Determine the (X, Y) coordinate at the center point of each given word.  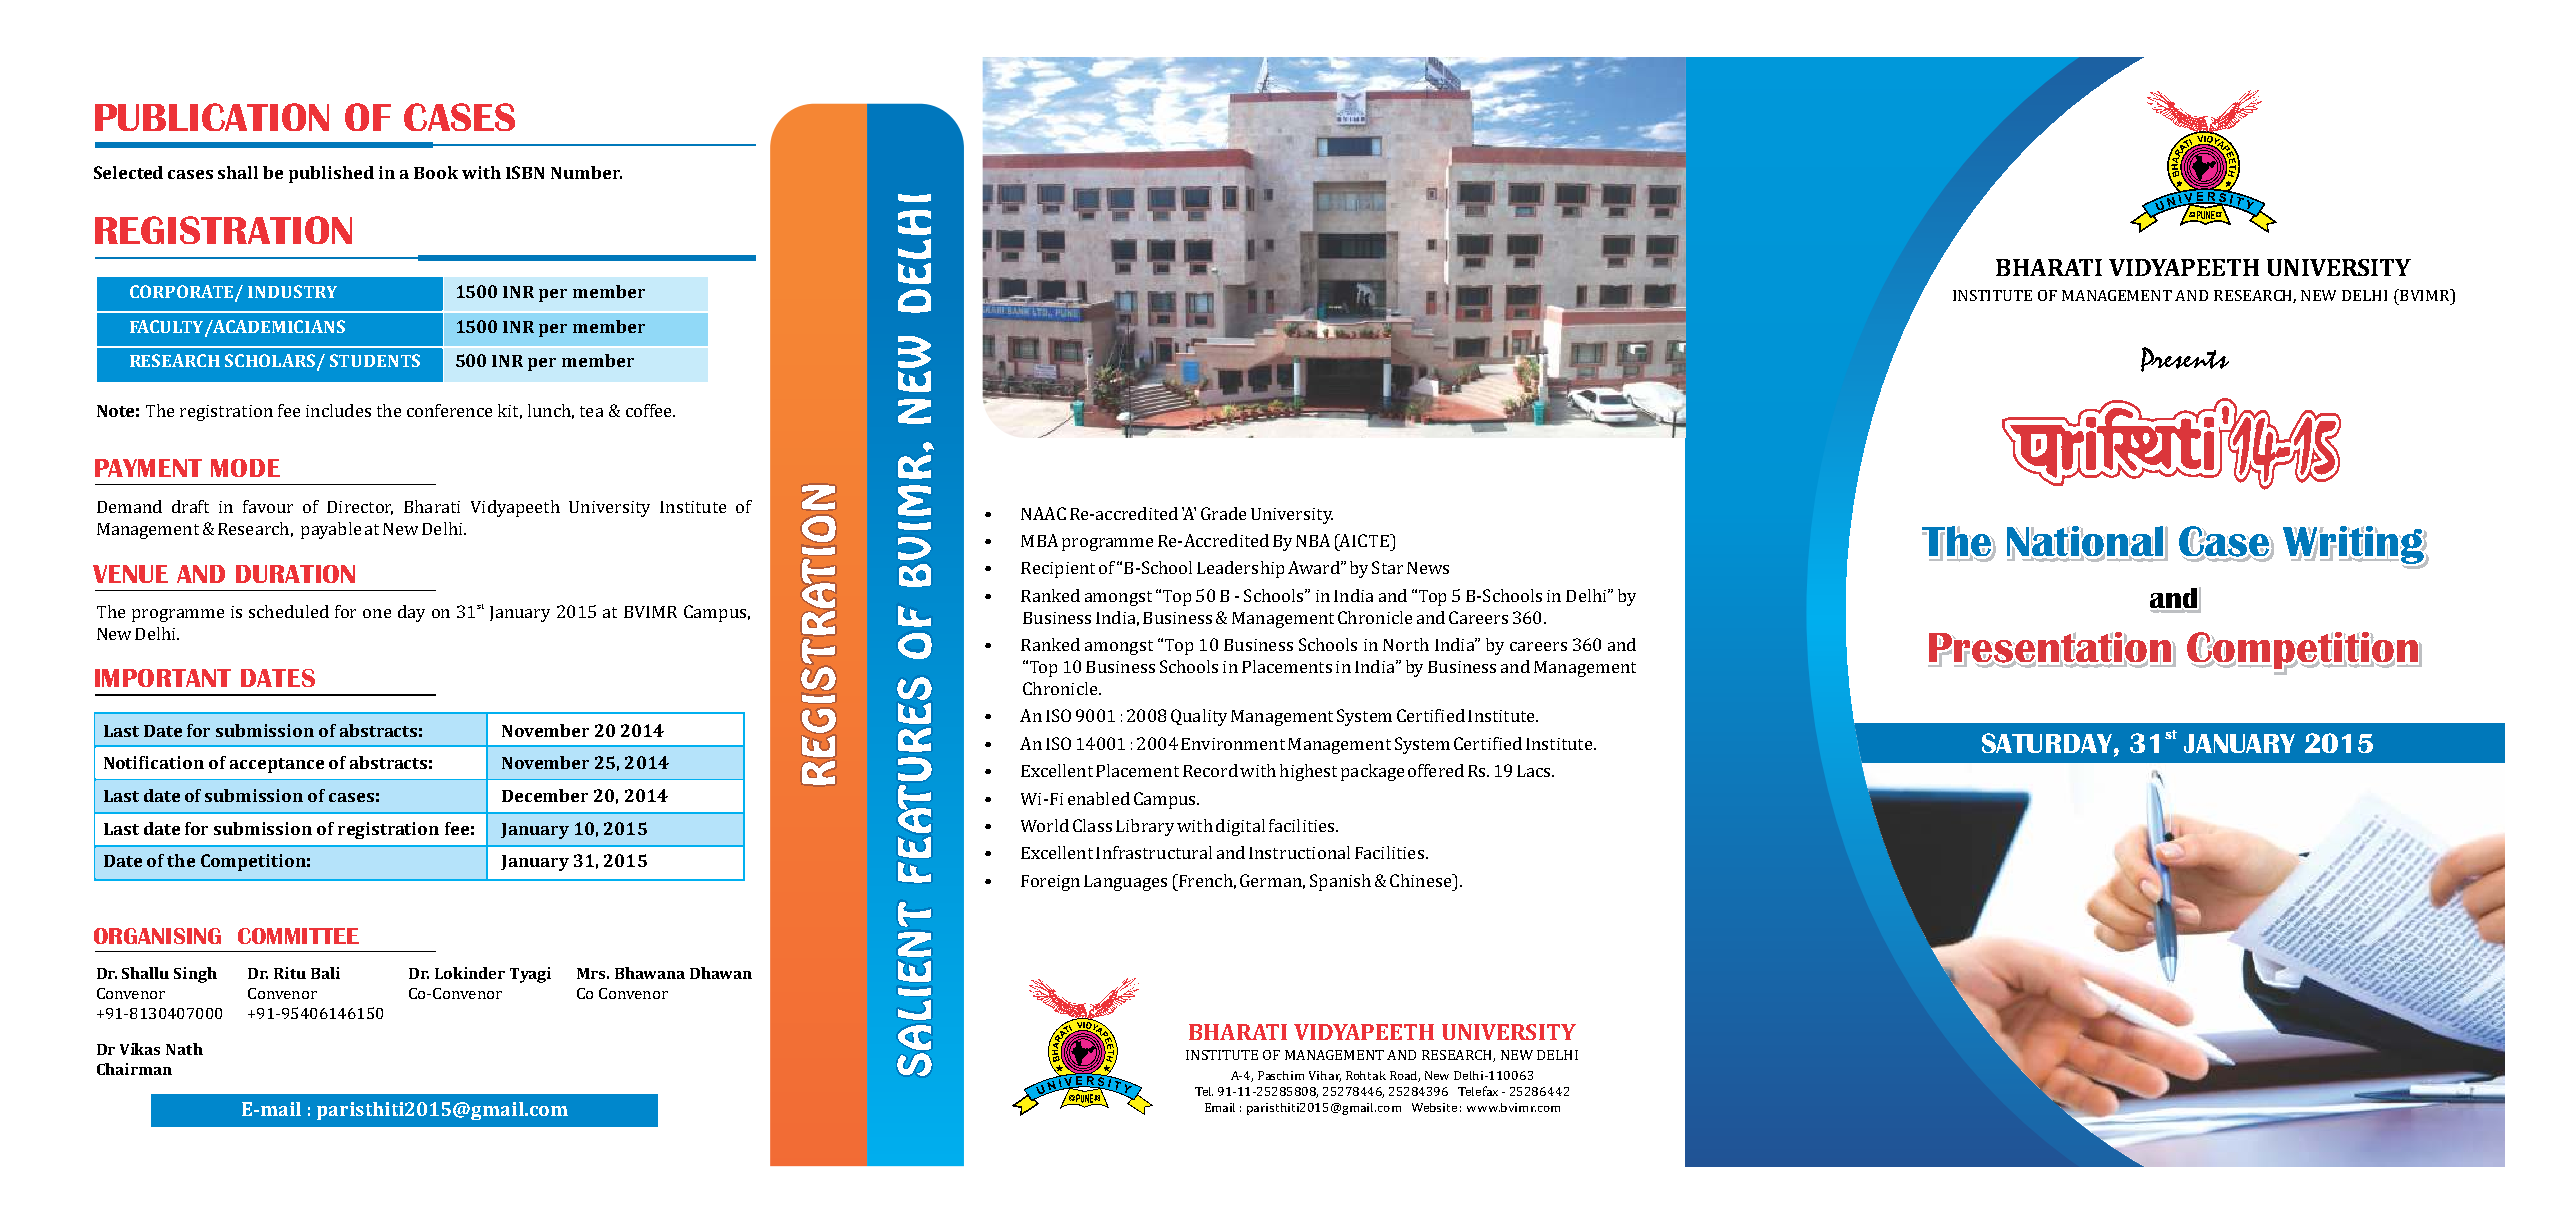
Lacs (1535, 771)
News (1428, 568)
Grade (1223, 513)
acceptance (277, 765)
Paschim (1281, 1075)
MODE (245, 468)
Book (436, 172)
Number (586, 172)
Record (1210, 770)
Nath (184, 1049)
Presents (2185, 359)
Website (1434, 1107)
